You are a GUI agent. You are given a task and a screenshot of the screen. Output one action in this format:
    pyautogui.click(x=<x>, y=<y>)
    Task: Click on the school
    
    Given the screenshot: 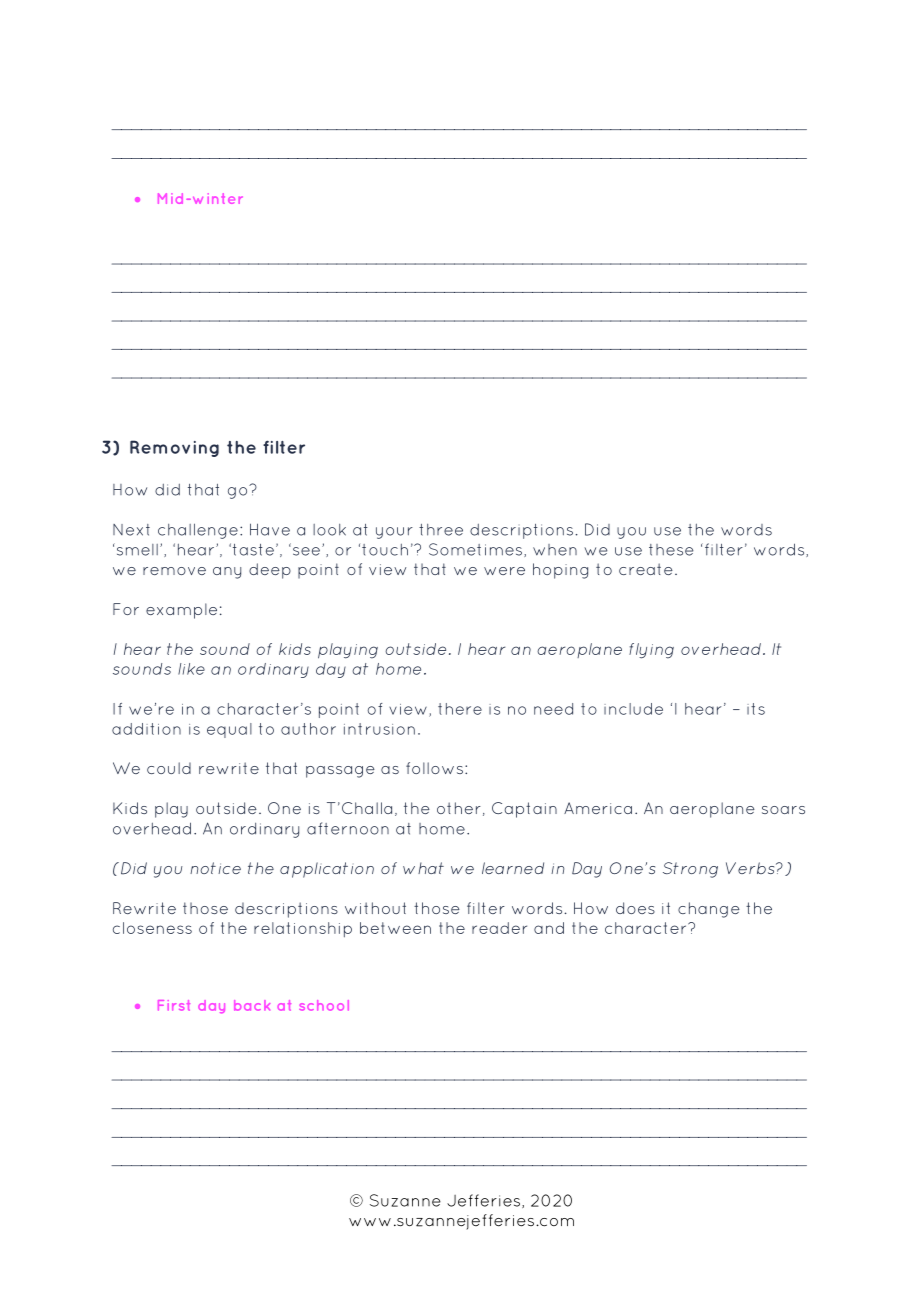 What is the action you would take?
    pyautogui.click(x=324, y=1005)
